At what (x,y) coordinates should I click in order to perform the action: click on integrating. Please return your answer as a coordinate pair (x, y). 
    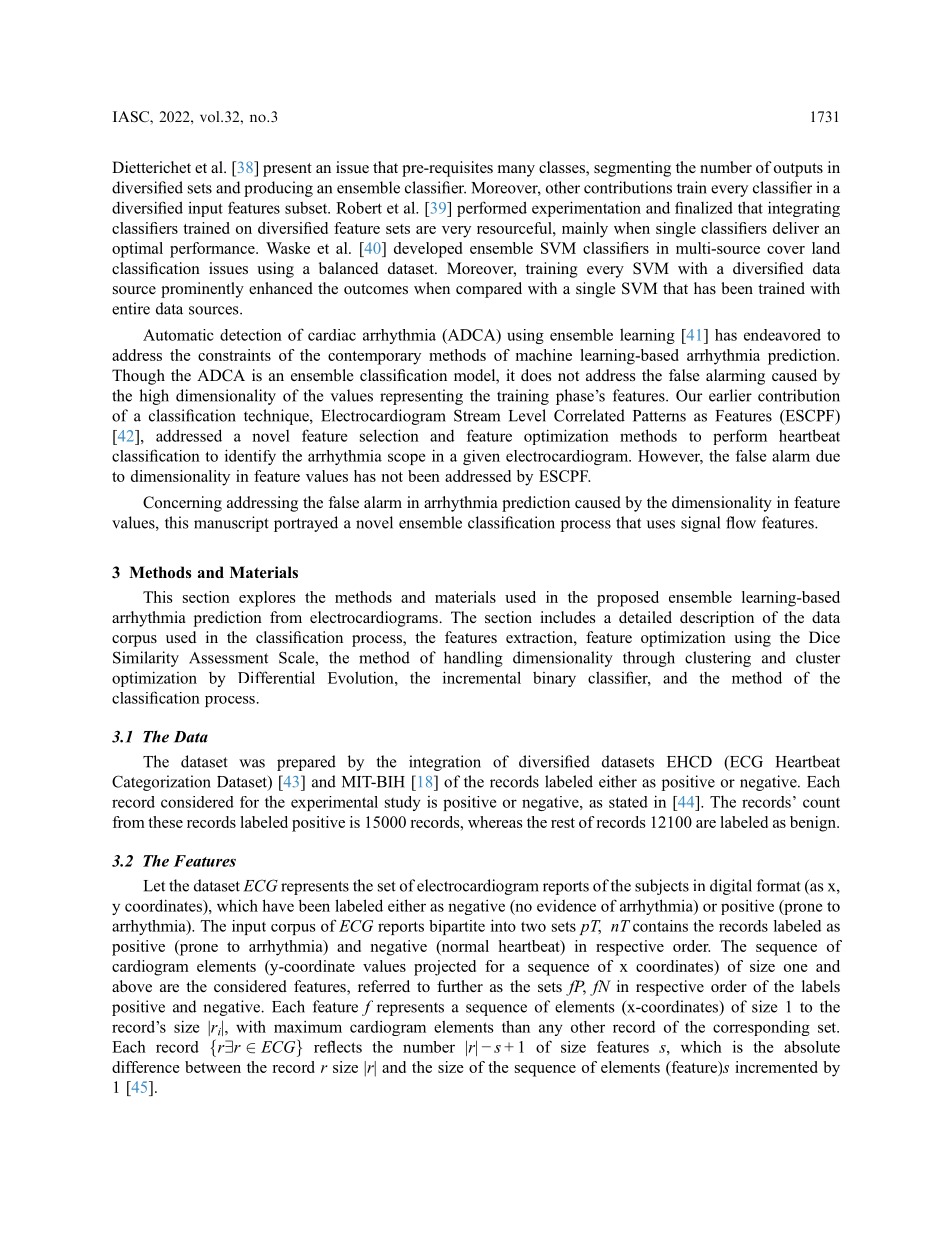
    Looking at the image, I should click on (804, 209).
